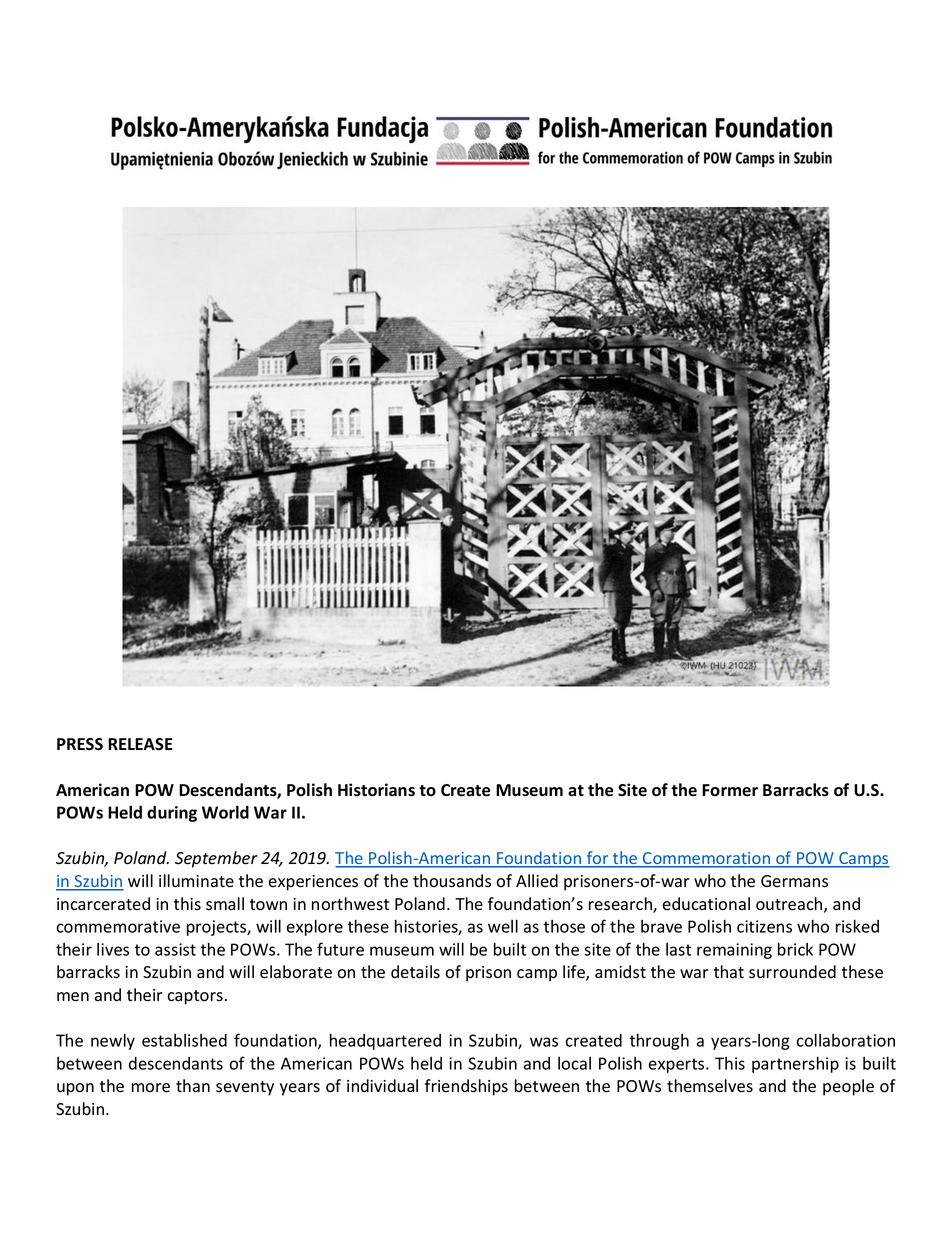 The height and width of the screenshot is (1233, 952). I want to click on Historians, so click(376, 790).
